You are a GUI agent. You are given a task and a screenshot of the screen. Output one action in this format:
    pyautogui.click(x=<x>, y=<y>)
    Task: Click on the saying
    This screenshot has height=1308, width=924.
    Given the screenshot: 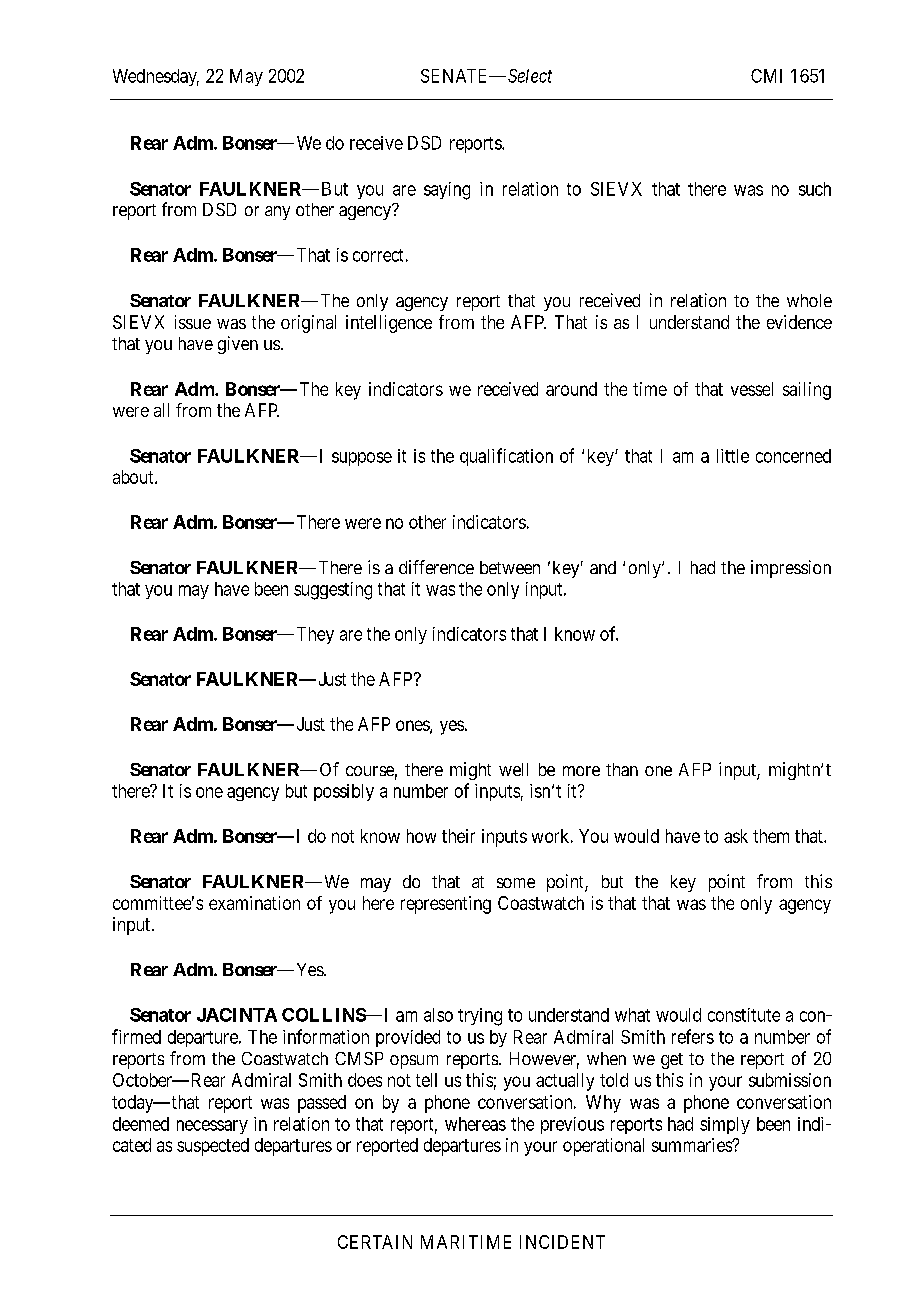 What is the action you would take?
    pyautogui.click(x=447, y=191)
